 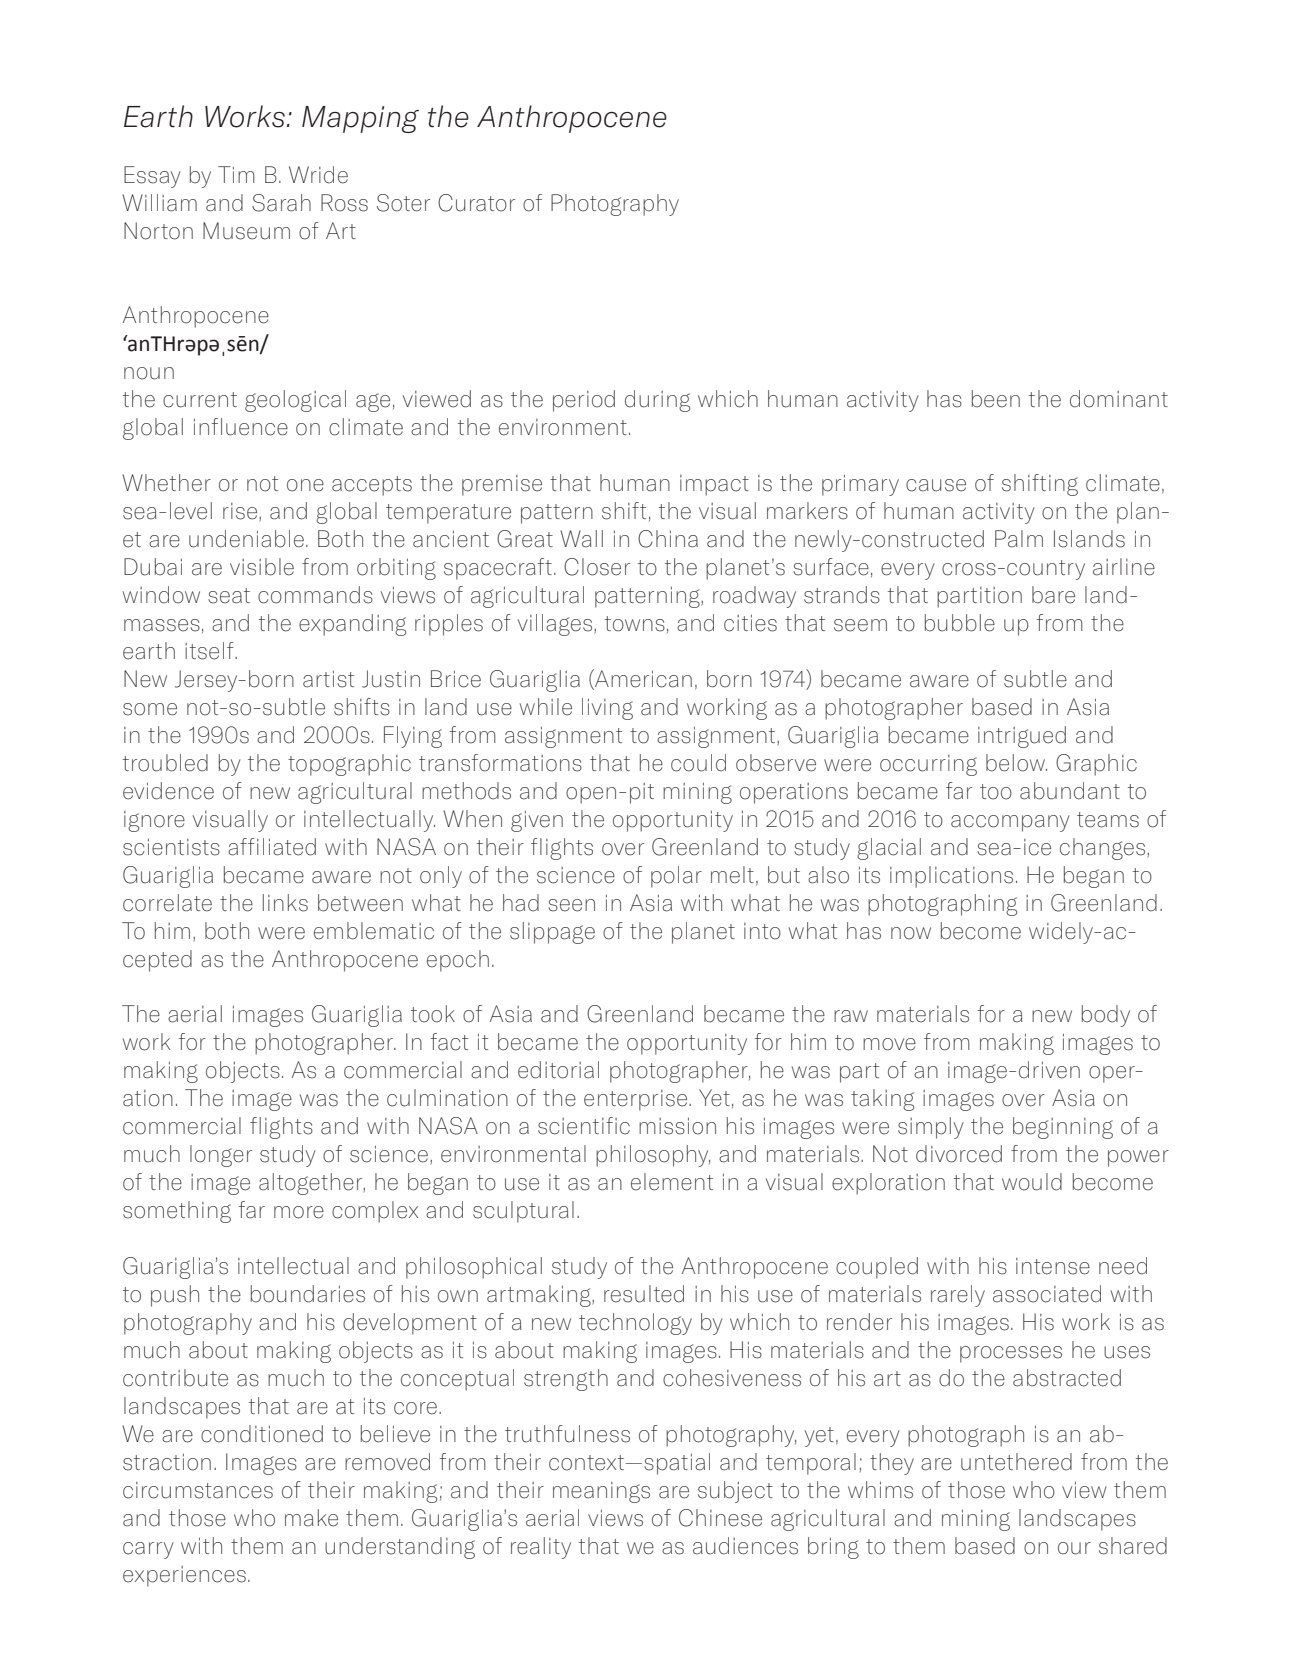 I want to click on been, so click(x=996, y=399).
